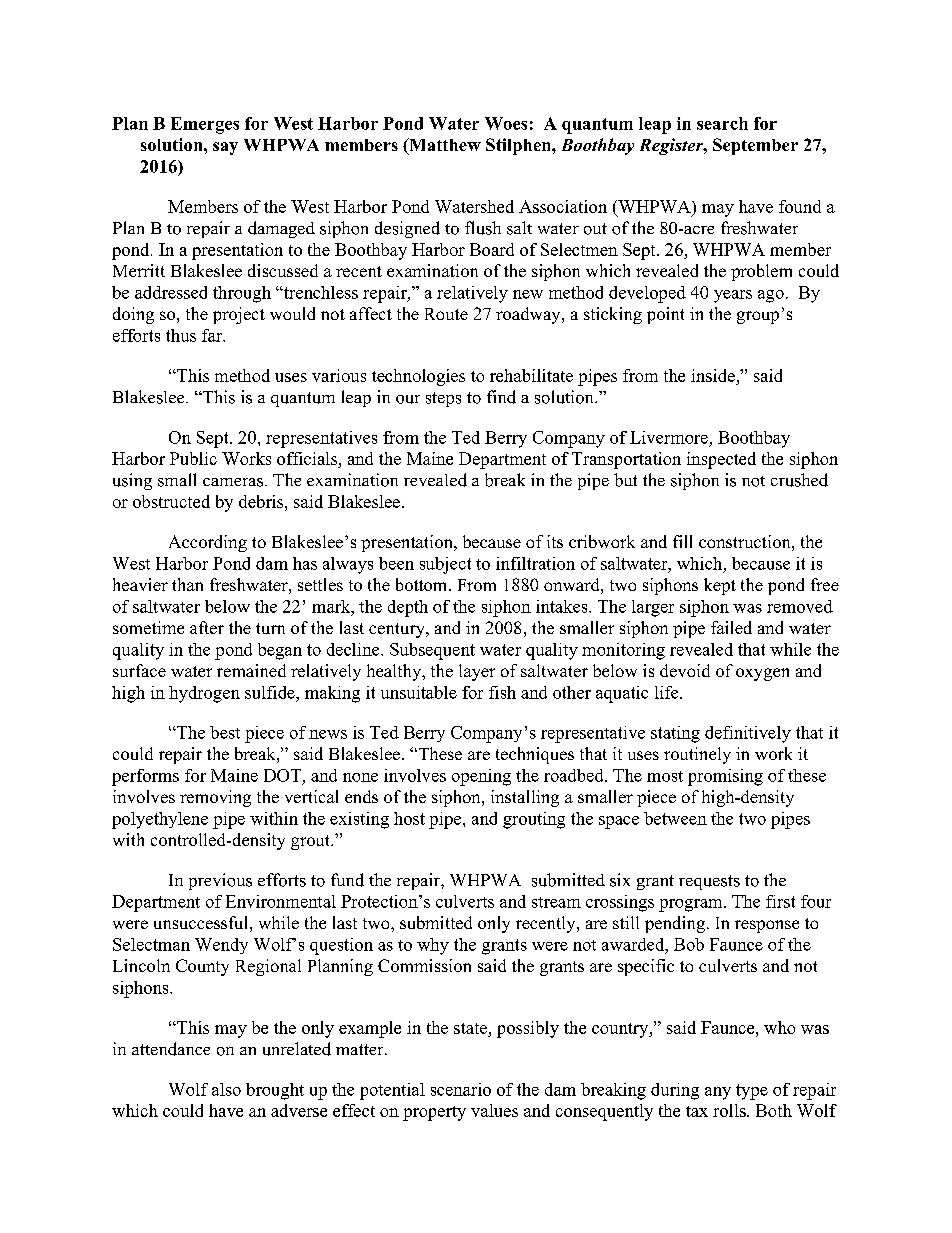  Describe the element at coordinates (501, 397) in the screenshot. I see `find` at that location.
